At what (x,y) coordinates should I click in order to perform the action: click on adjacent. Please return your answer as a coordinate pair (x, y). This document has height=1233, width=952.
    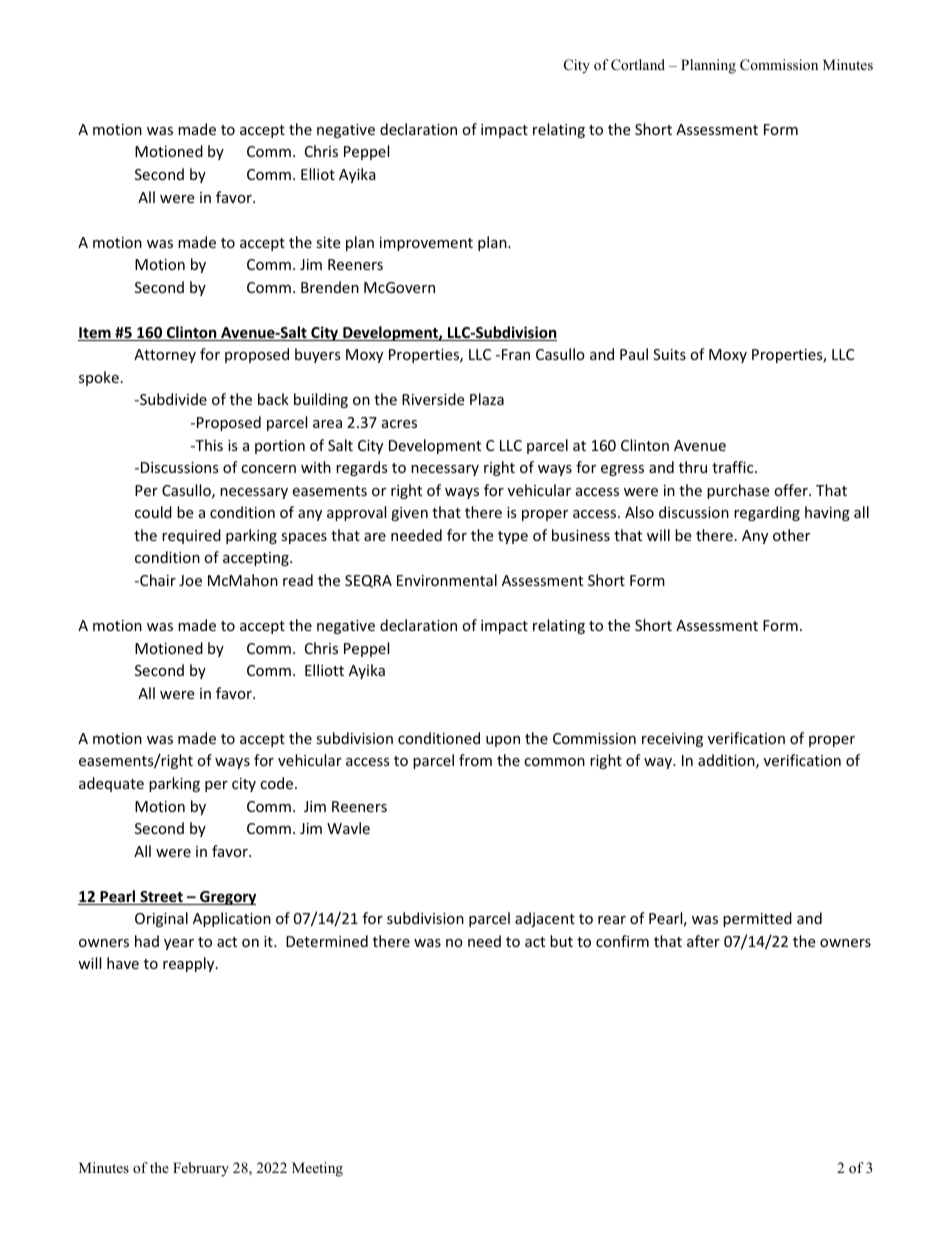
    Looking at the image, I should click on (545, 919).
